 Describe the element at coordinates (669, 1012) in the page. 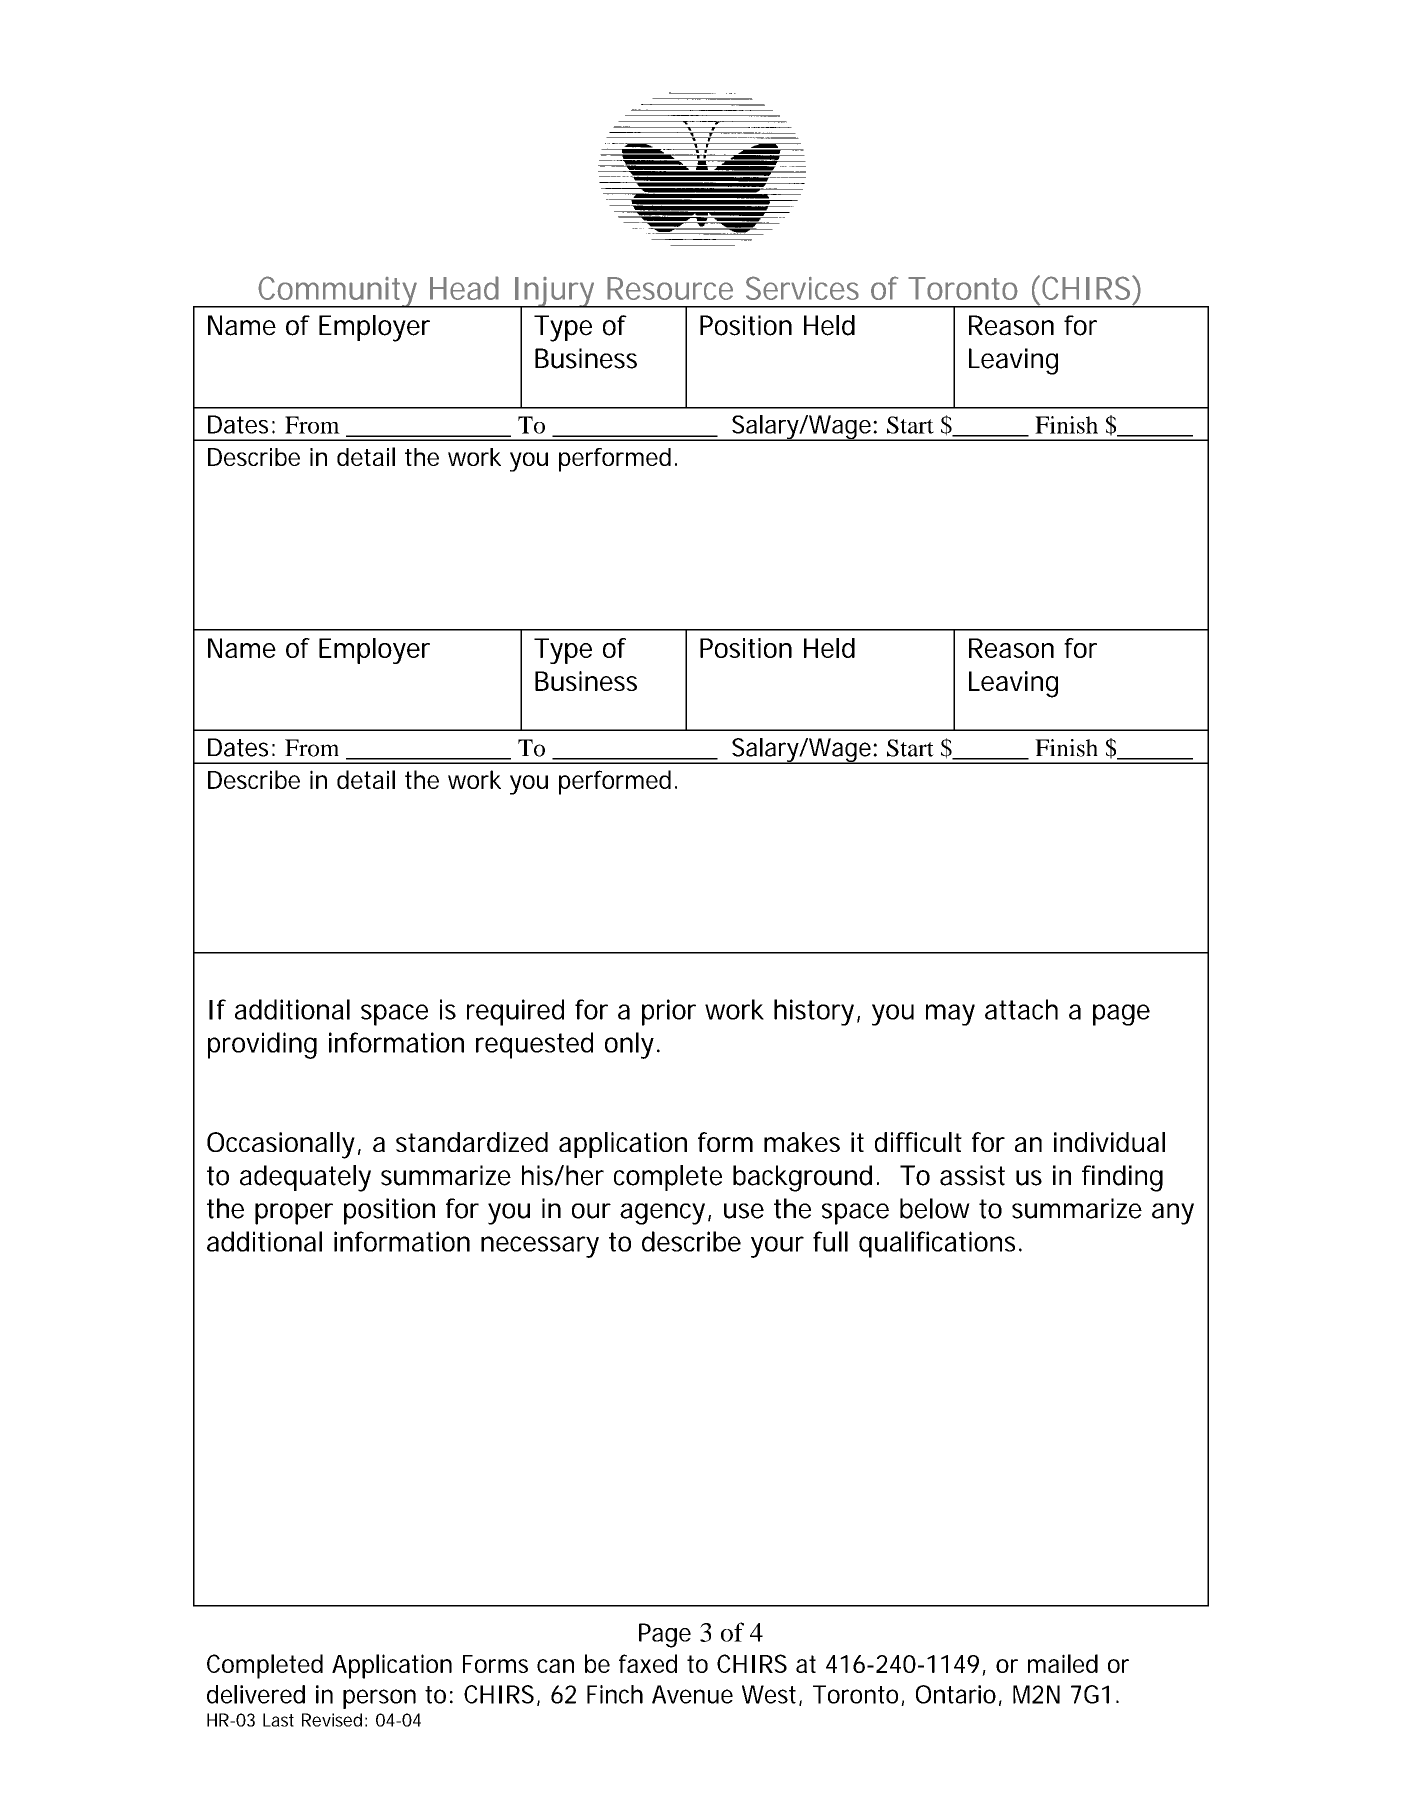

I see `prior` at that location.
